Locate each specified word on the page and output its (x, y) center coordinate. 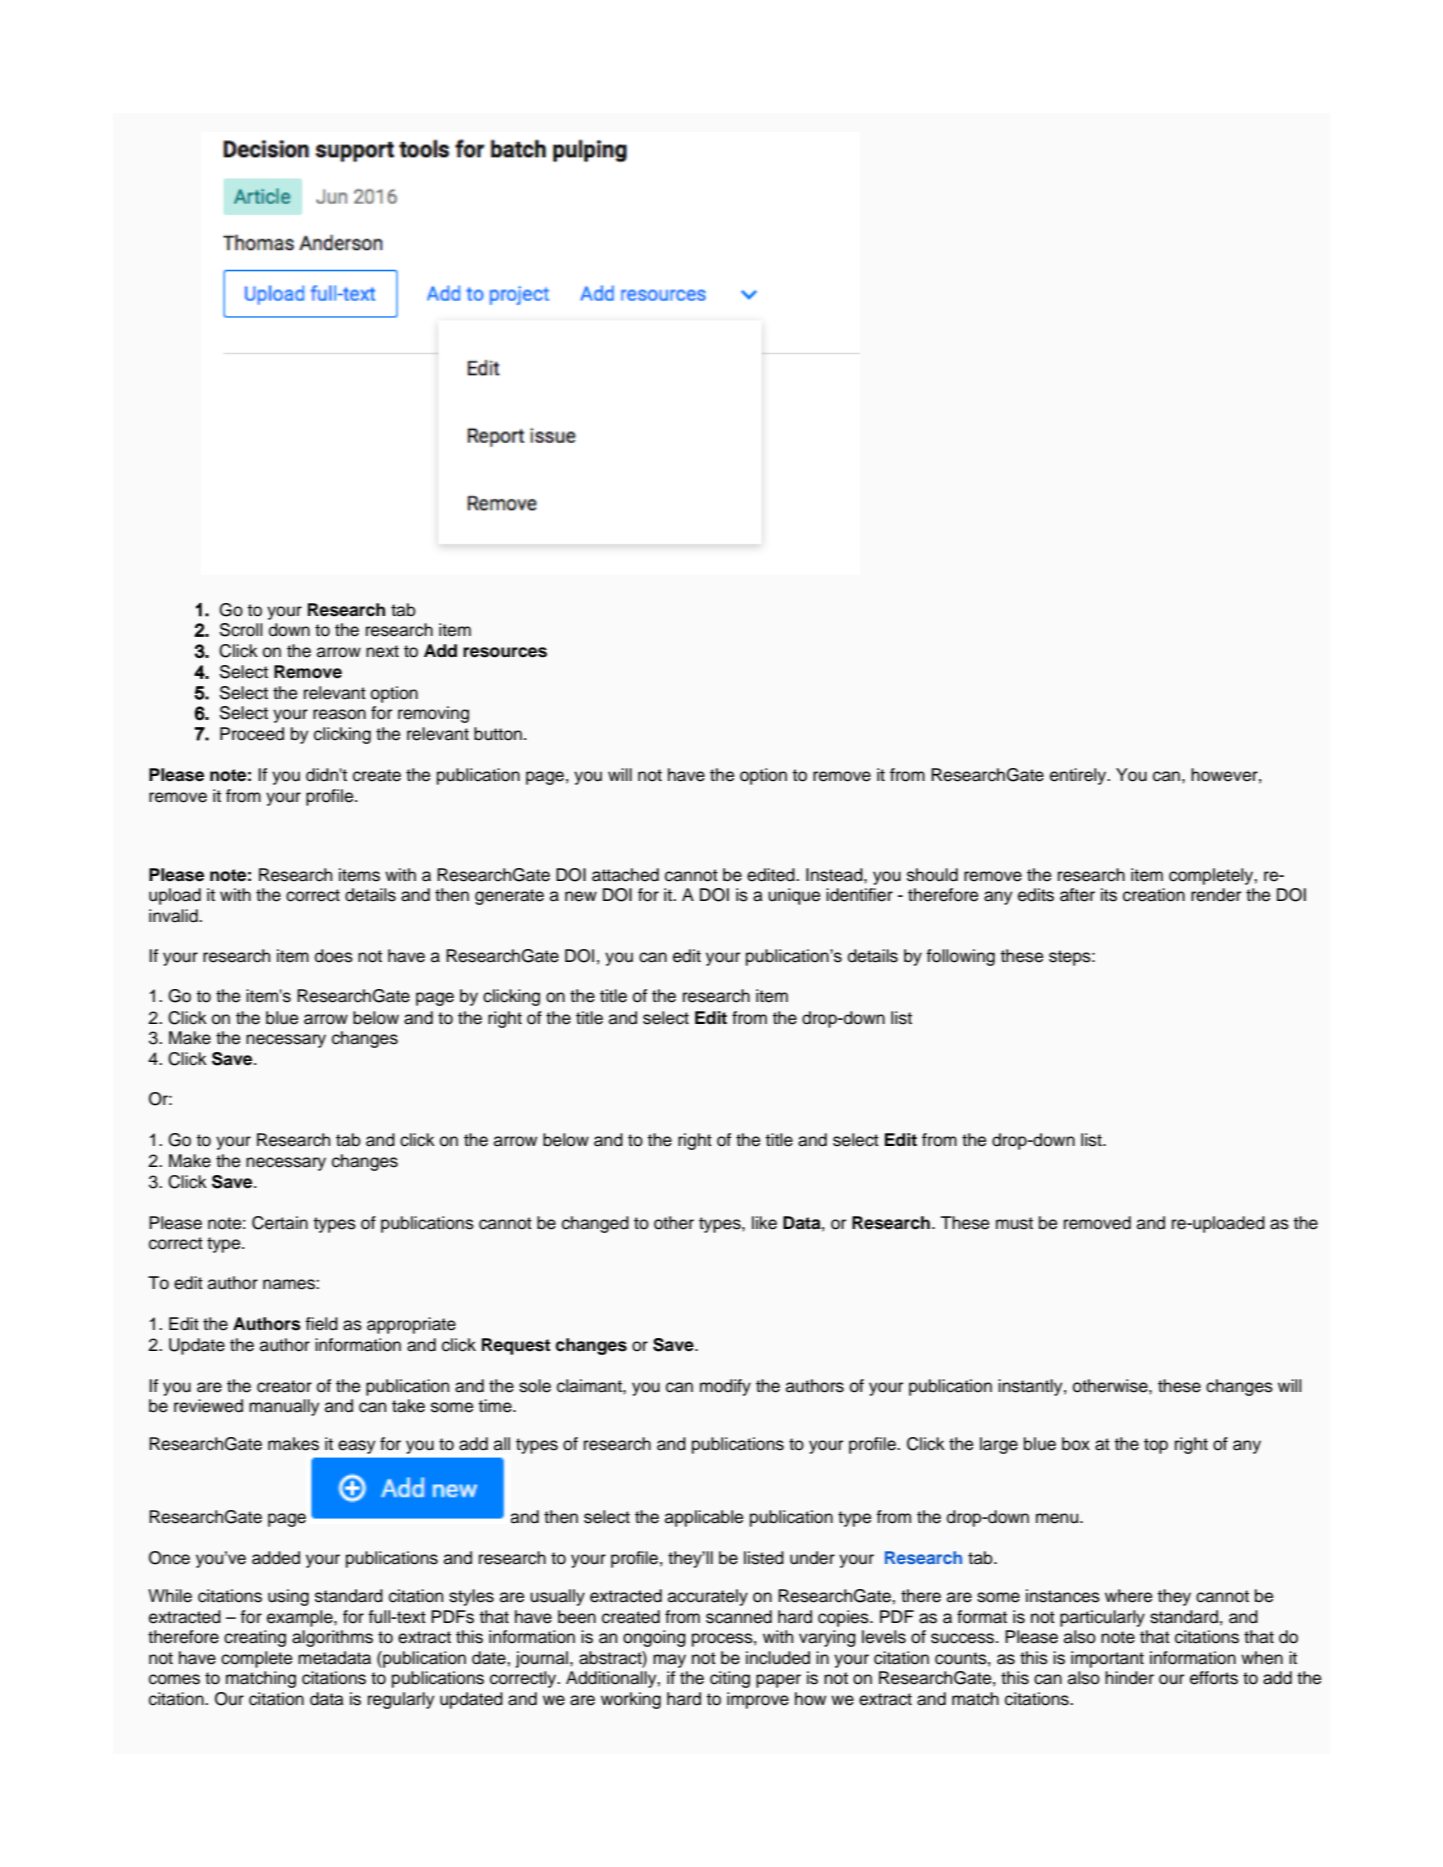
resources (505, 652)
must (1014, 1223)
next (382, 651)
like (764, 1223)
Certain (280, 1223)
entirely (1079, 776)
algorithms (332, 1638)
